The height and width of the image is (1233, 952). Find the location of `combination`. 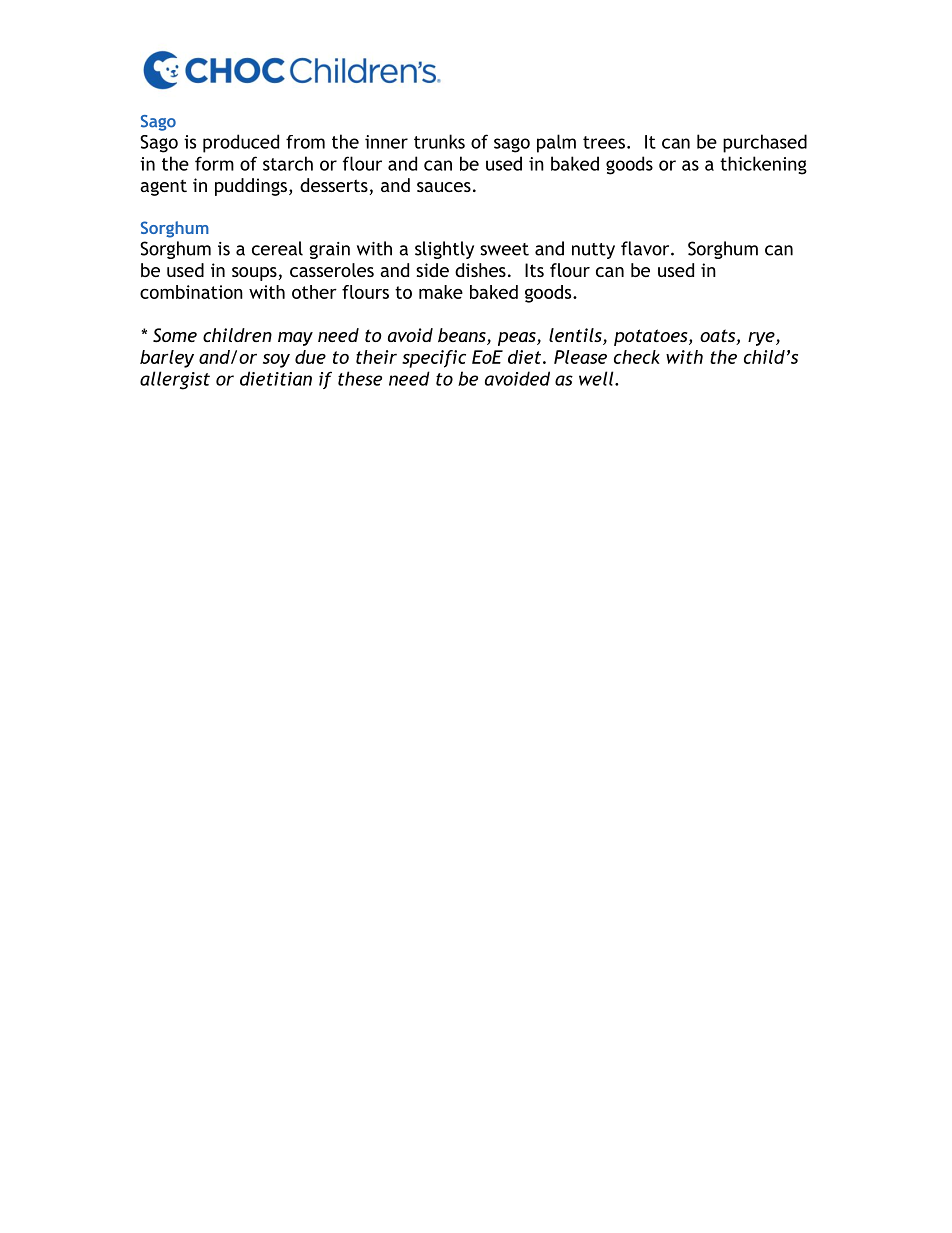

combination is located at coordinates (191, 292).
